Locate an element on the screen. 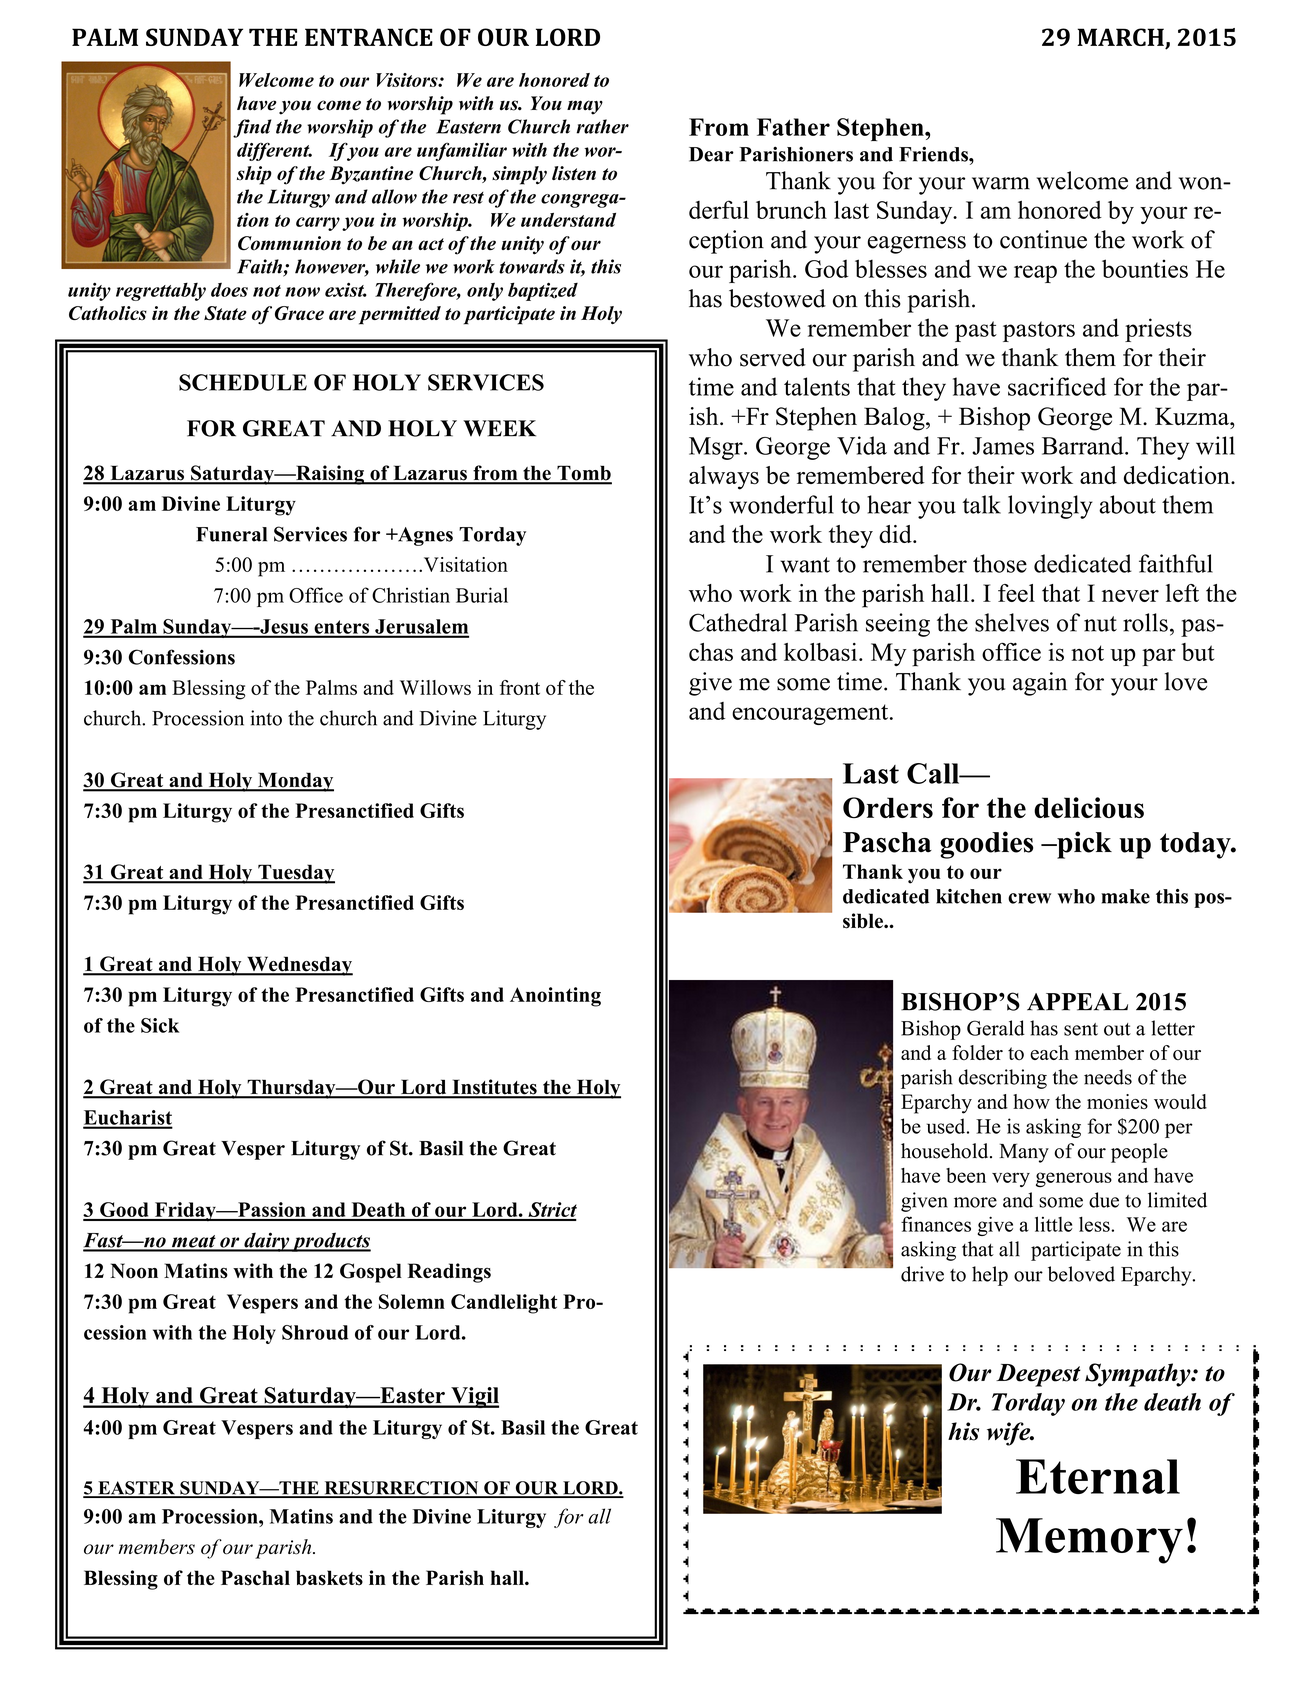 The image size is (1307, 1691). Eternal is located at coordinates (1098, 1476).
